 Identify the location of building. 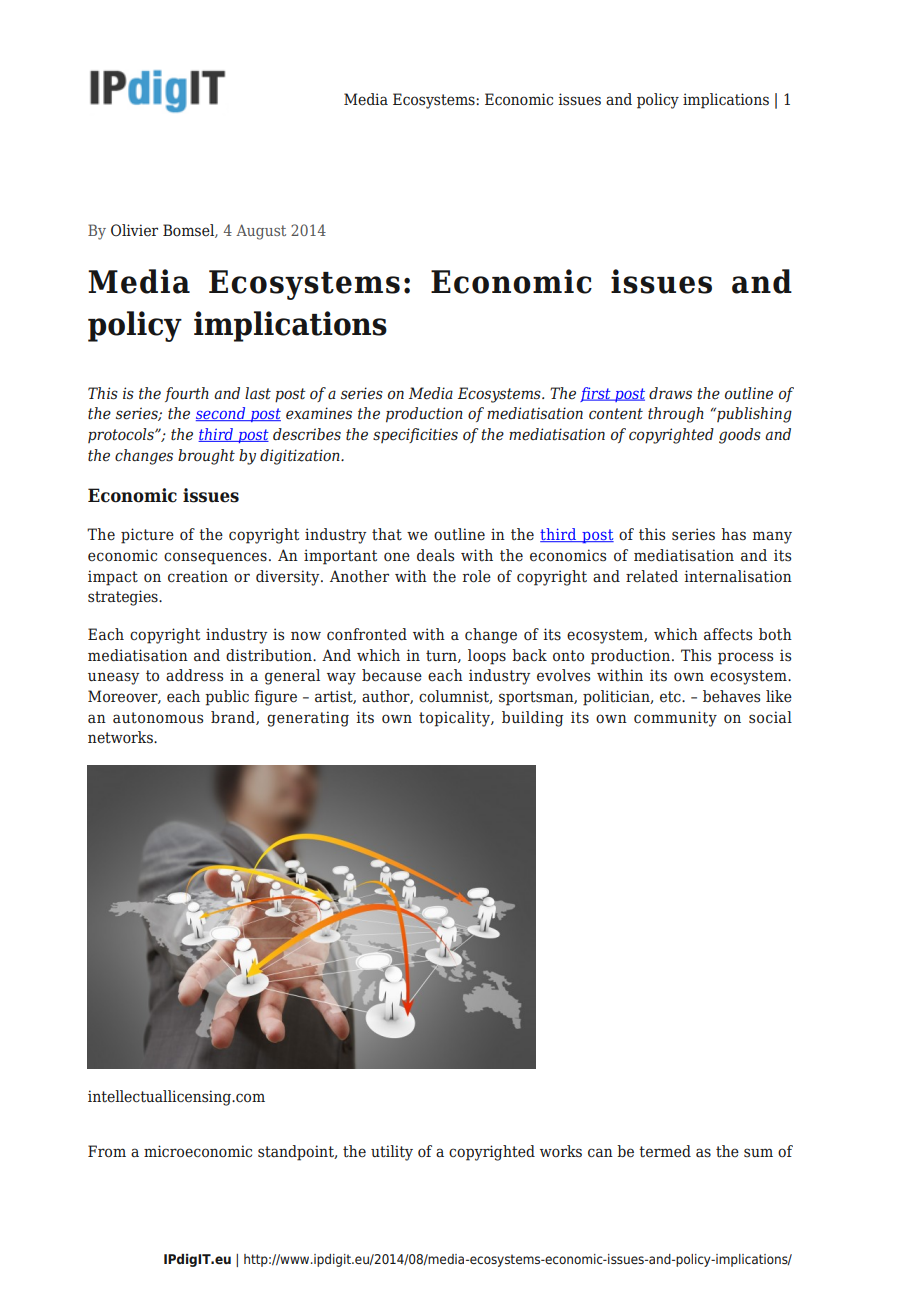
(533, 719).
